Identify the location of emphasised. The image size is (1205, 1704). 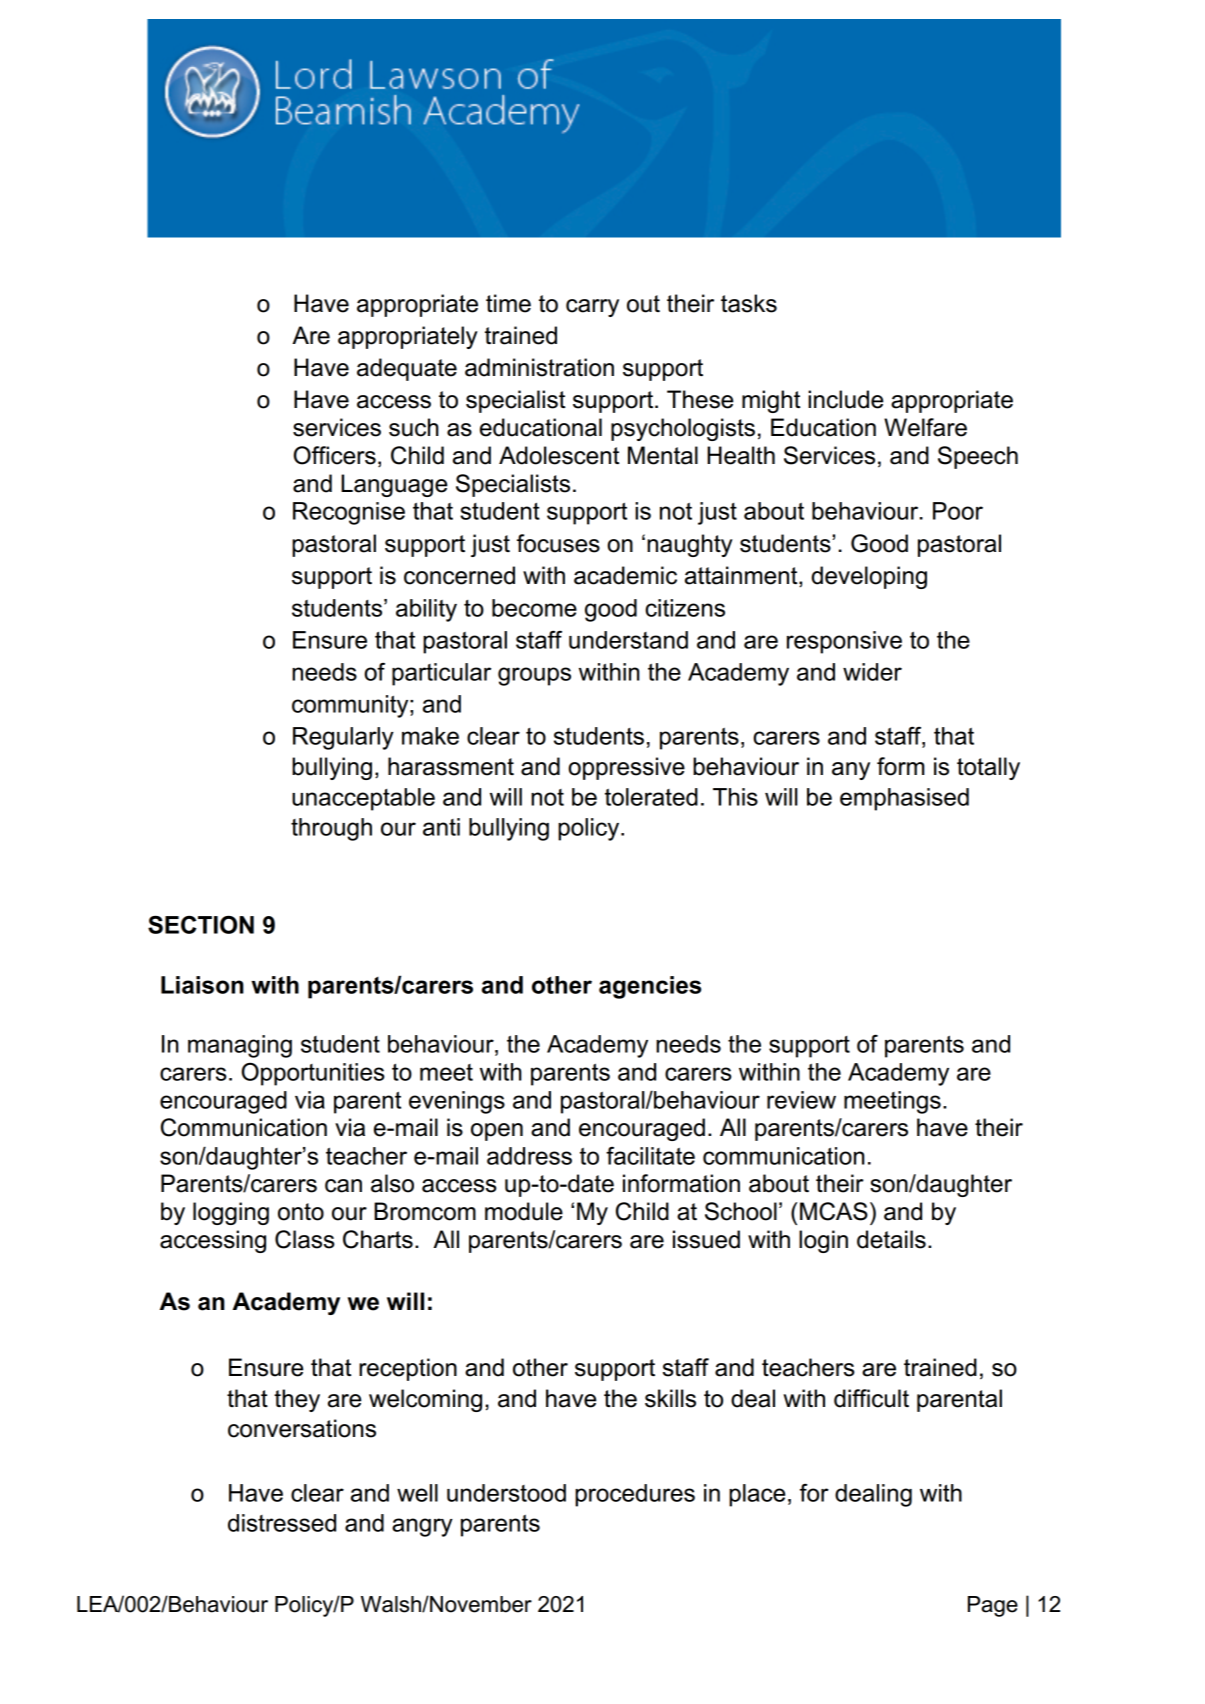
(904, 799).
